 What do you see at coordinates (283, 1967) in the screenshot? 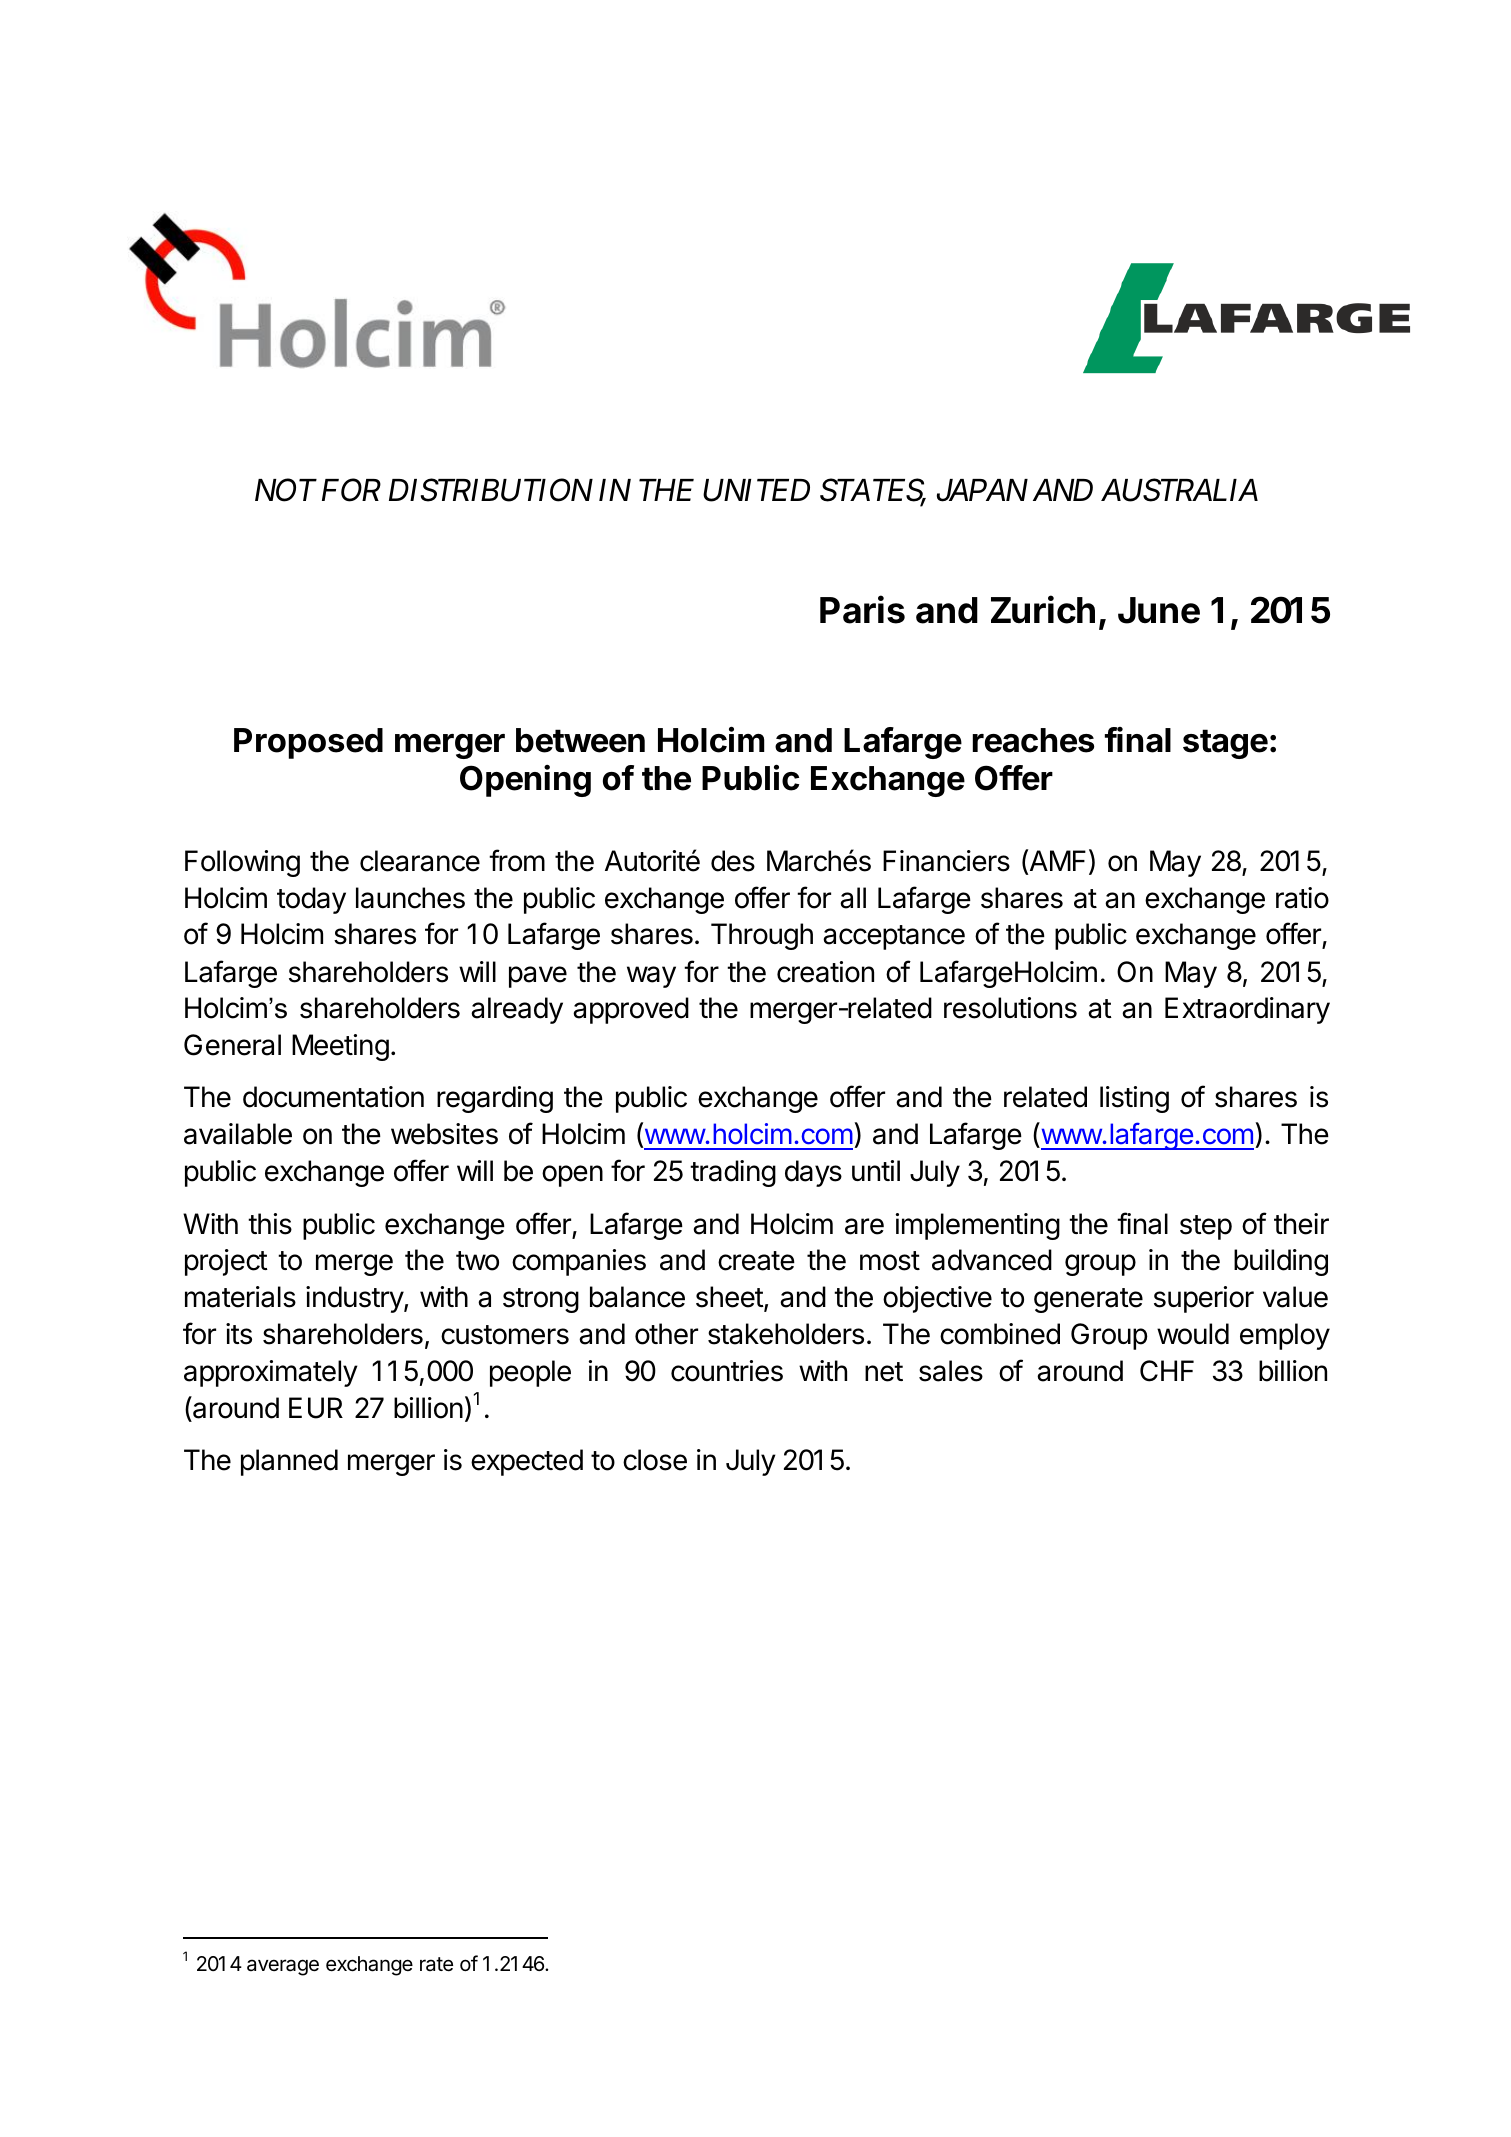
I see `average` at bounding box center [283, 1967].
